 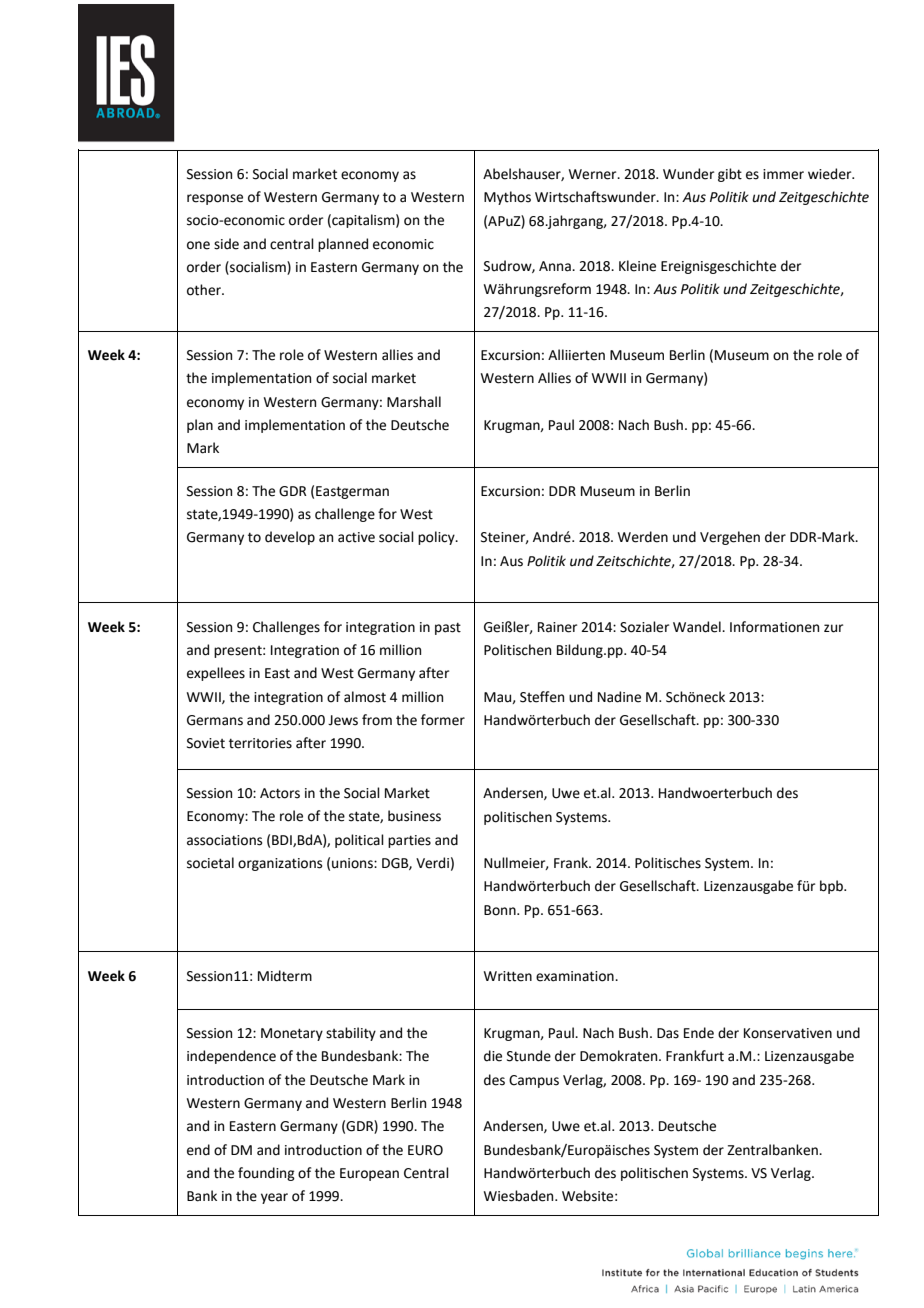 What do you see at coordinates (266, 1174) in the page?
I see `founding` at bounding box center [266, 1174].
